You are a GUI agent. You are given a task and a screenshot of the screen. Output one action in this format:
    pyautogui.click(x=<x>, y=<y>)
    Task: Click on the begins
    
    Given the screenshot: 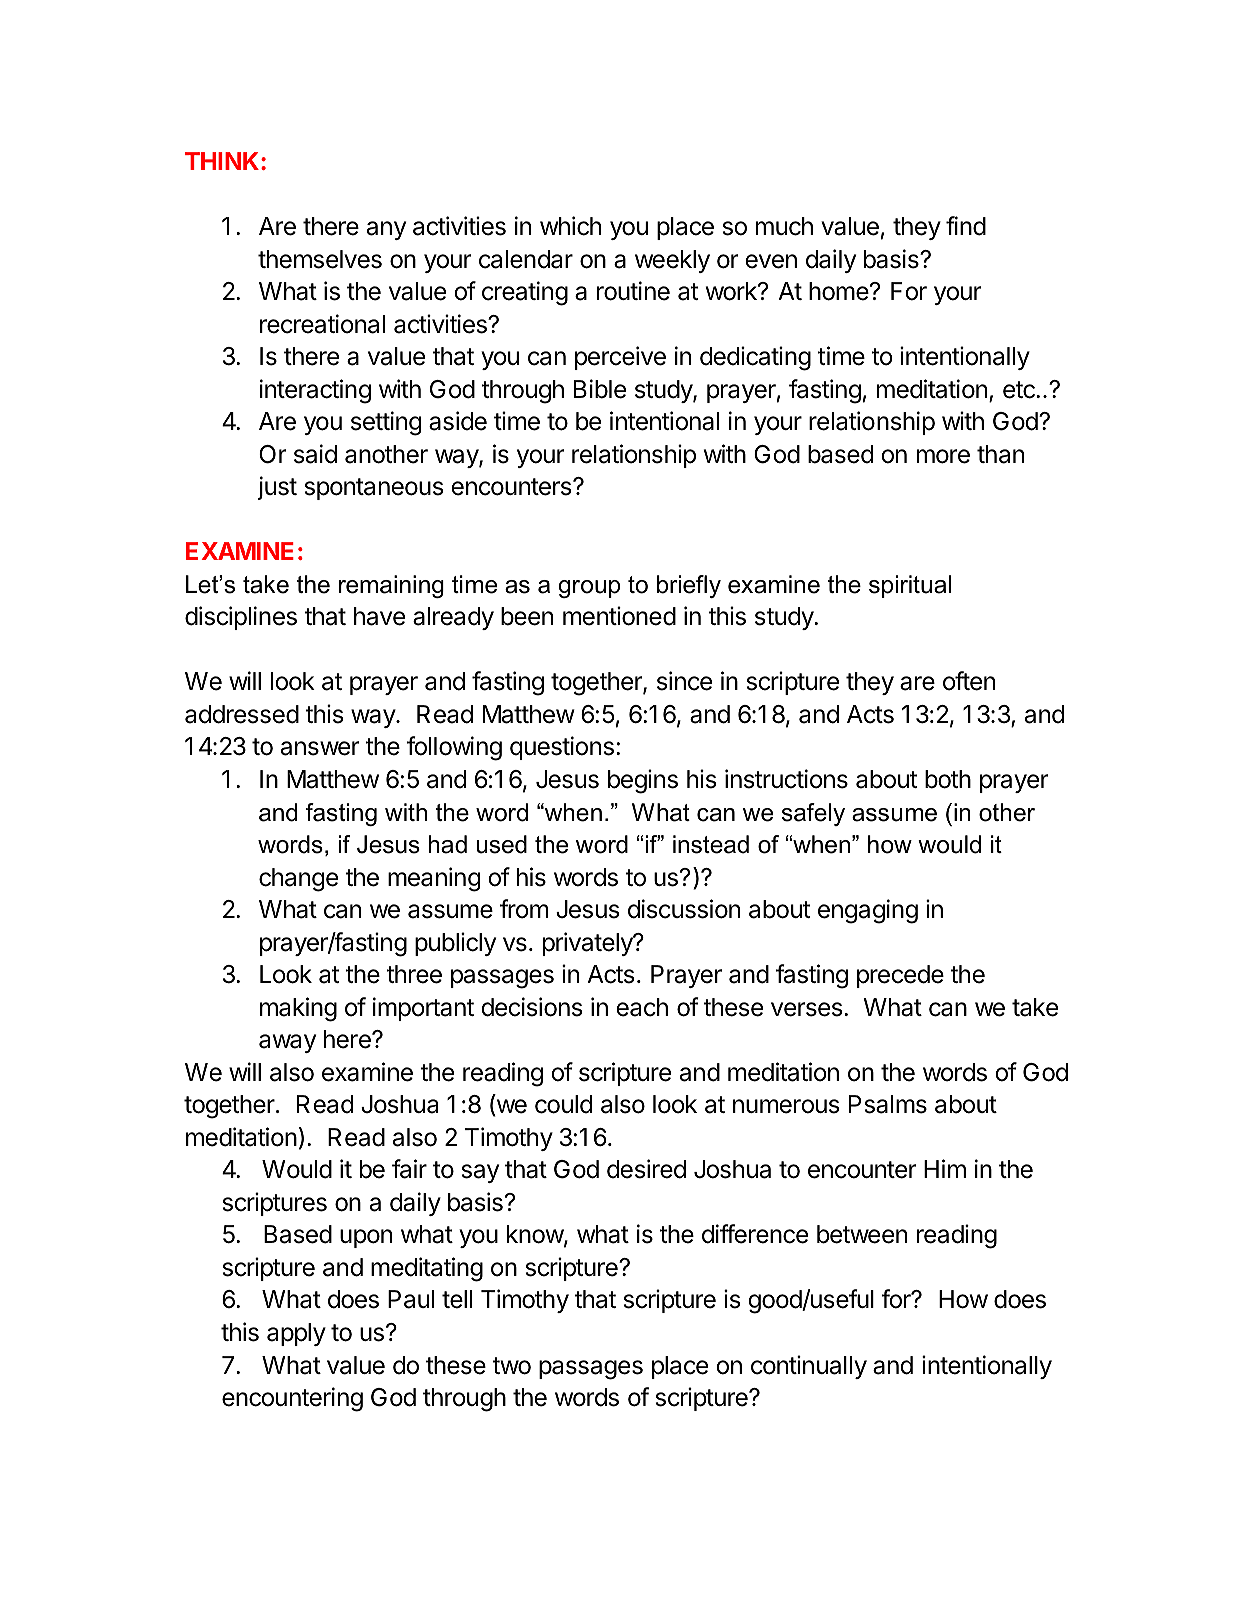 What is the action you would take?
    pyautogui.click(x=643, y=781)
